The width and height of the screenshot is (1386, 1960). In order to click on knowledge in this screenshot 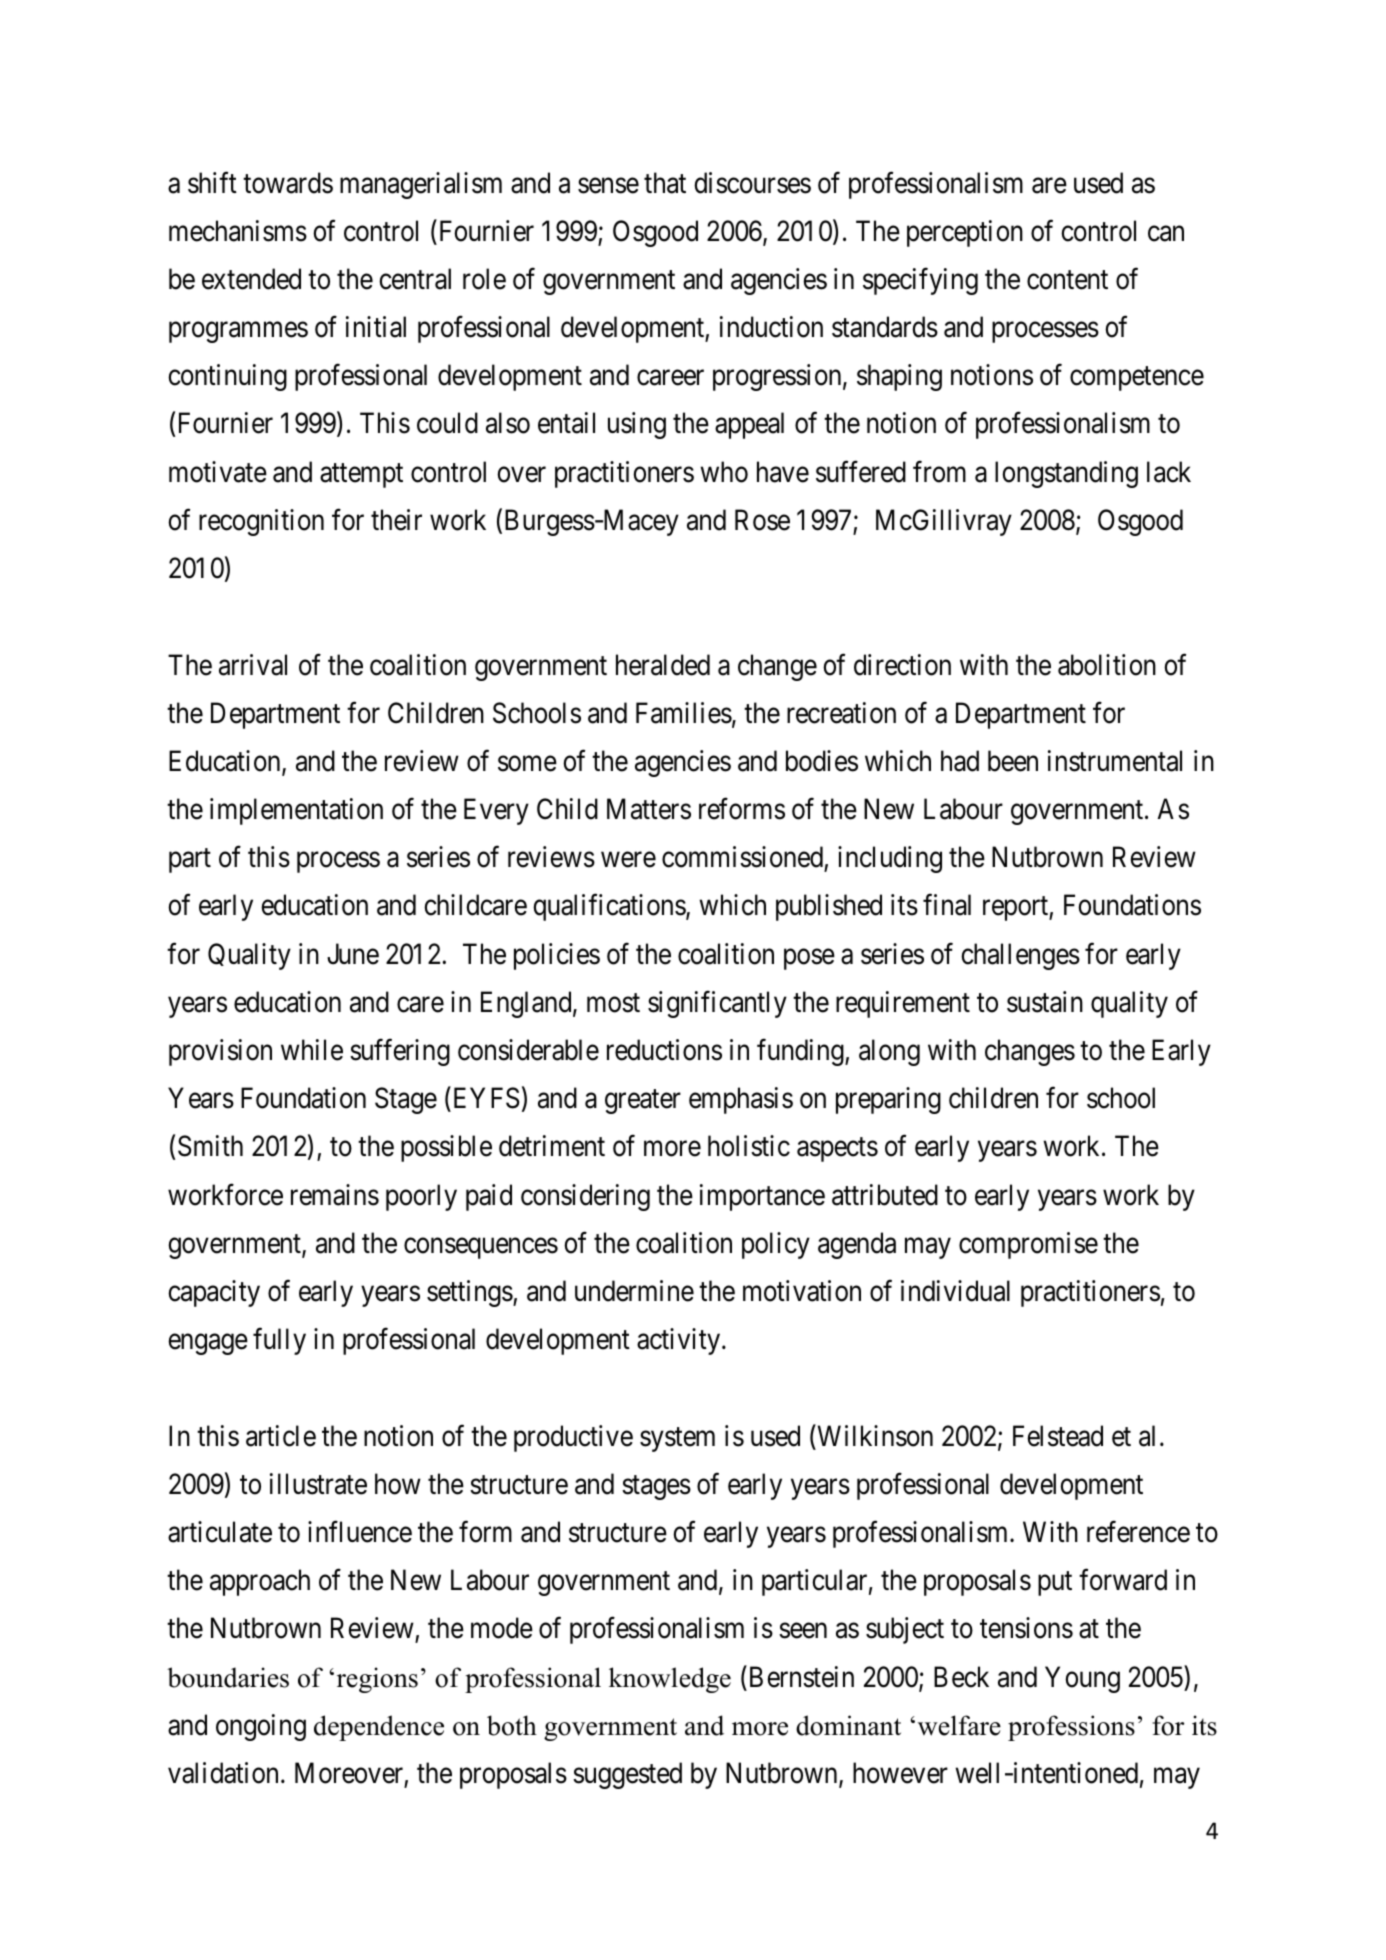, I will do `click(670, 1680)`.
